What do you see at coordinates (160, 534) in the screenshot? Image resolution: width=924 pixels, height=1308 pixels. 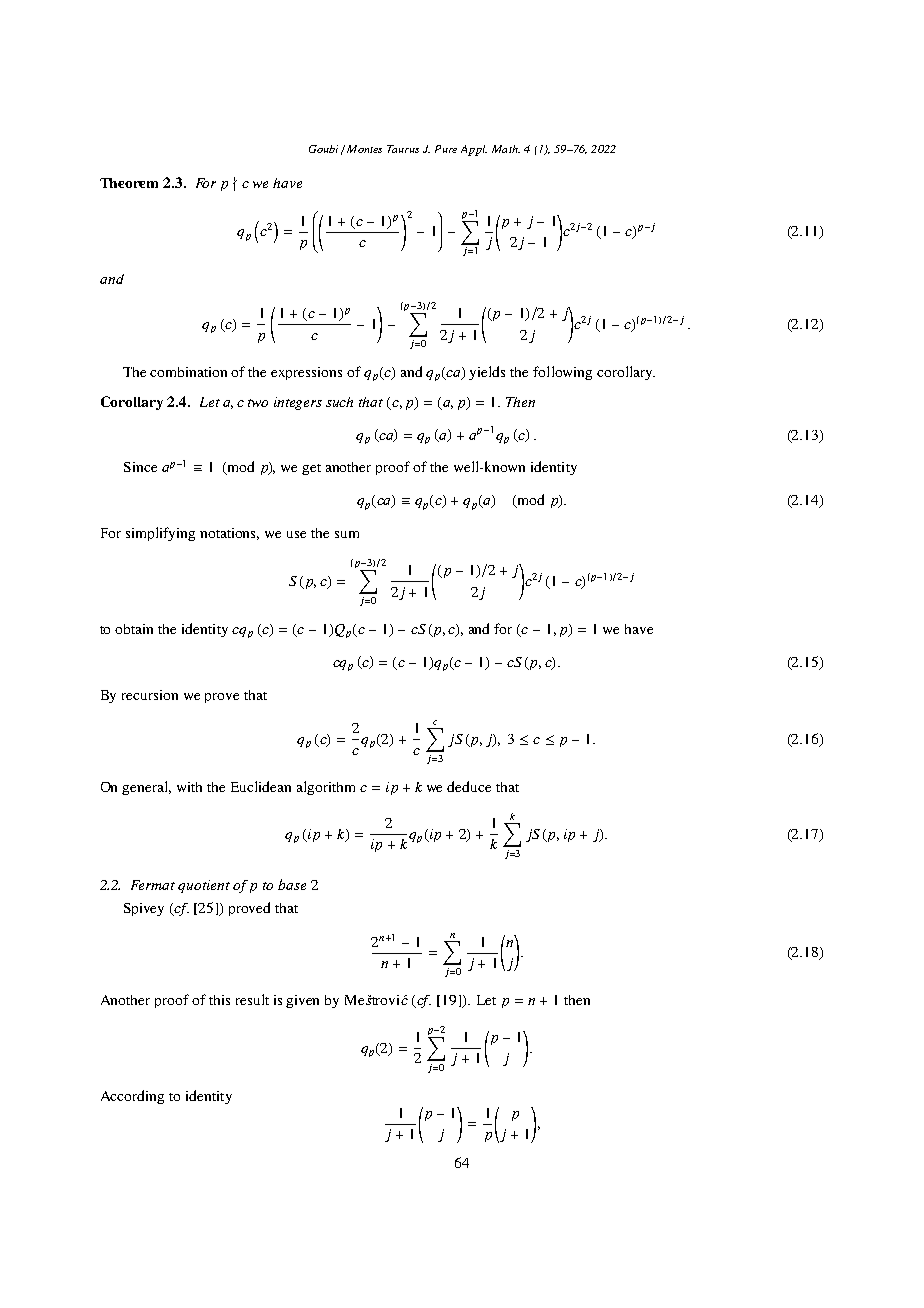 I see `simplifying` at bounding box center [160, 534].
